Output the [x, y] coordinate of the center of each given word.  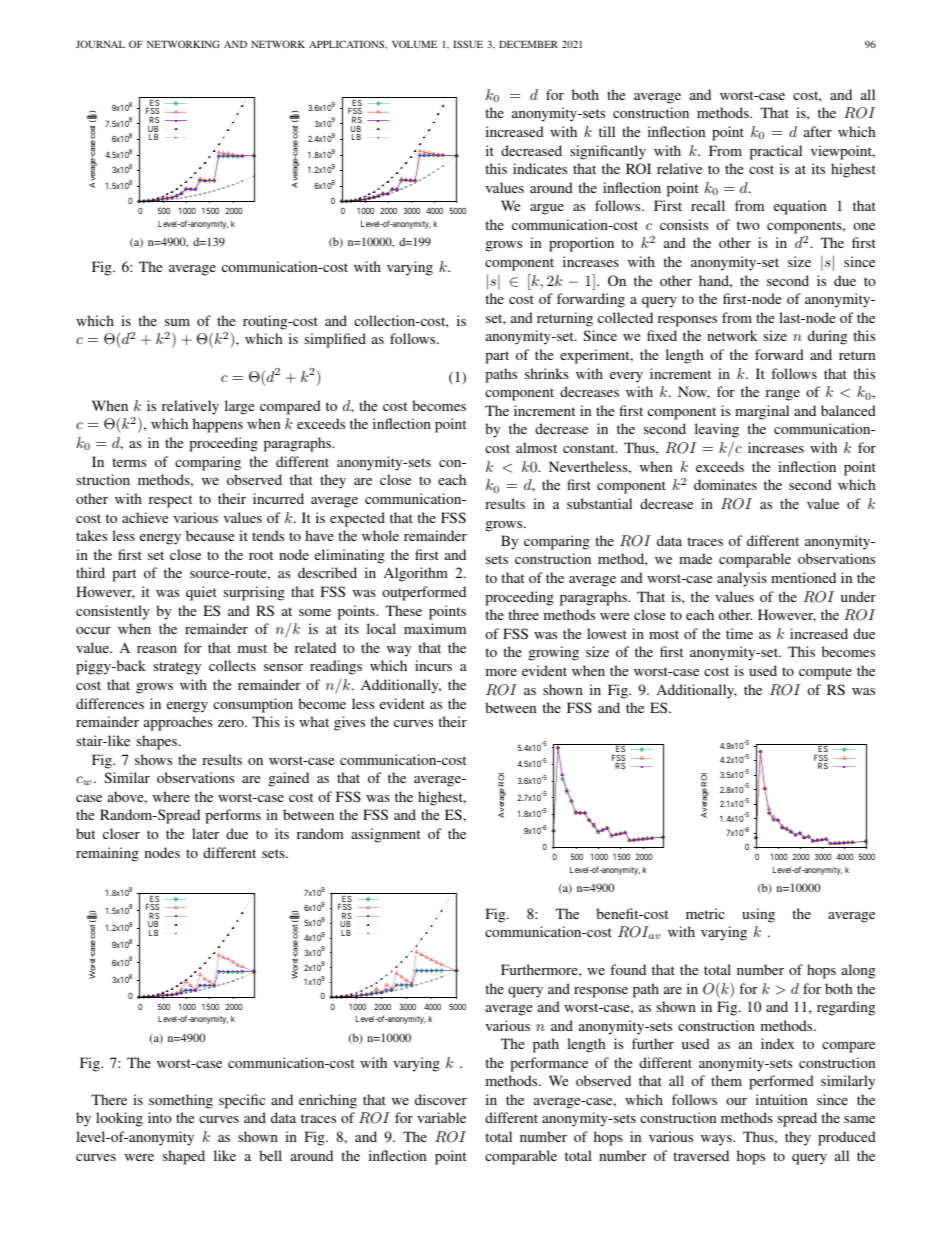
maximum [435, 628]
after [818, 131]
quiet [201, 593]
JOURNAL [100, 44]
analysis [742, 579]
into [160, 1117]
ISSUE [468, 44]
